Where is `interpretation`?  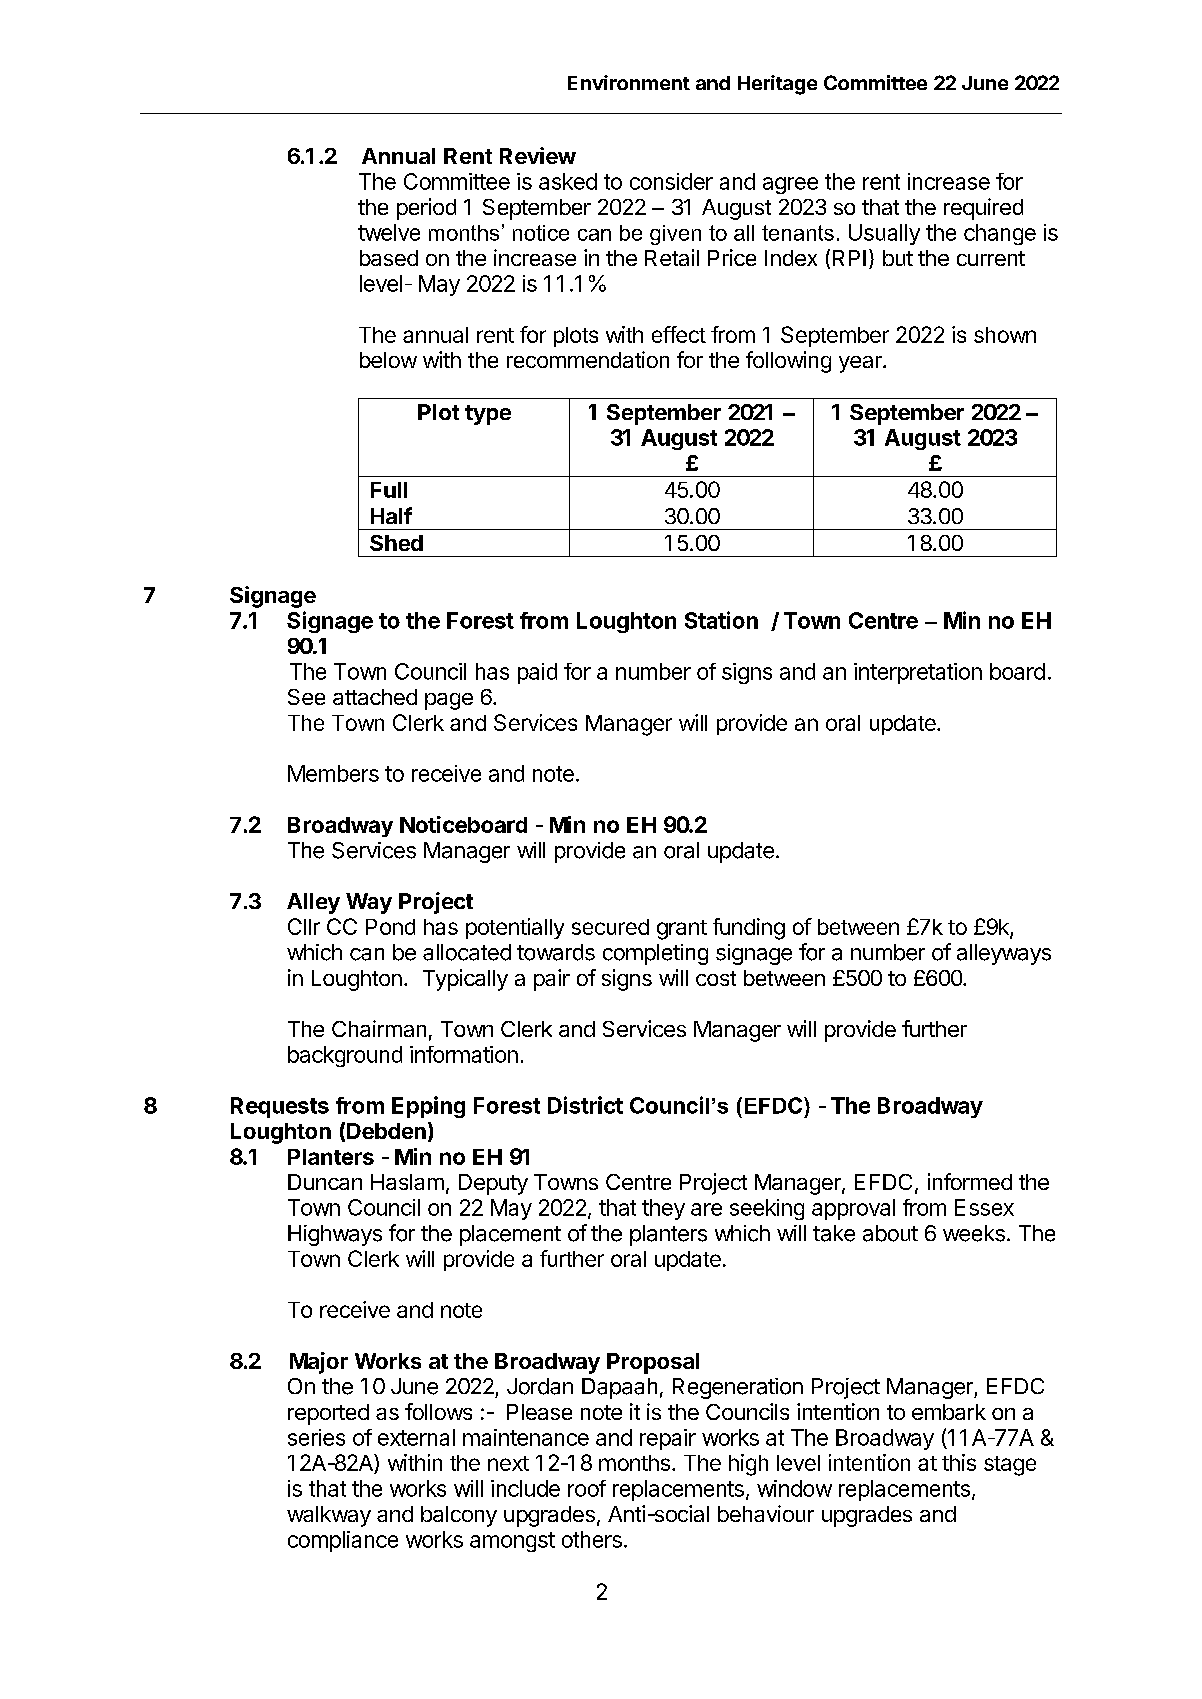 interpretation is located at coordinates (918, 673).
